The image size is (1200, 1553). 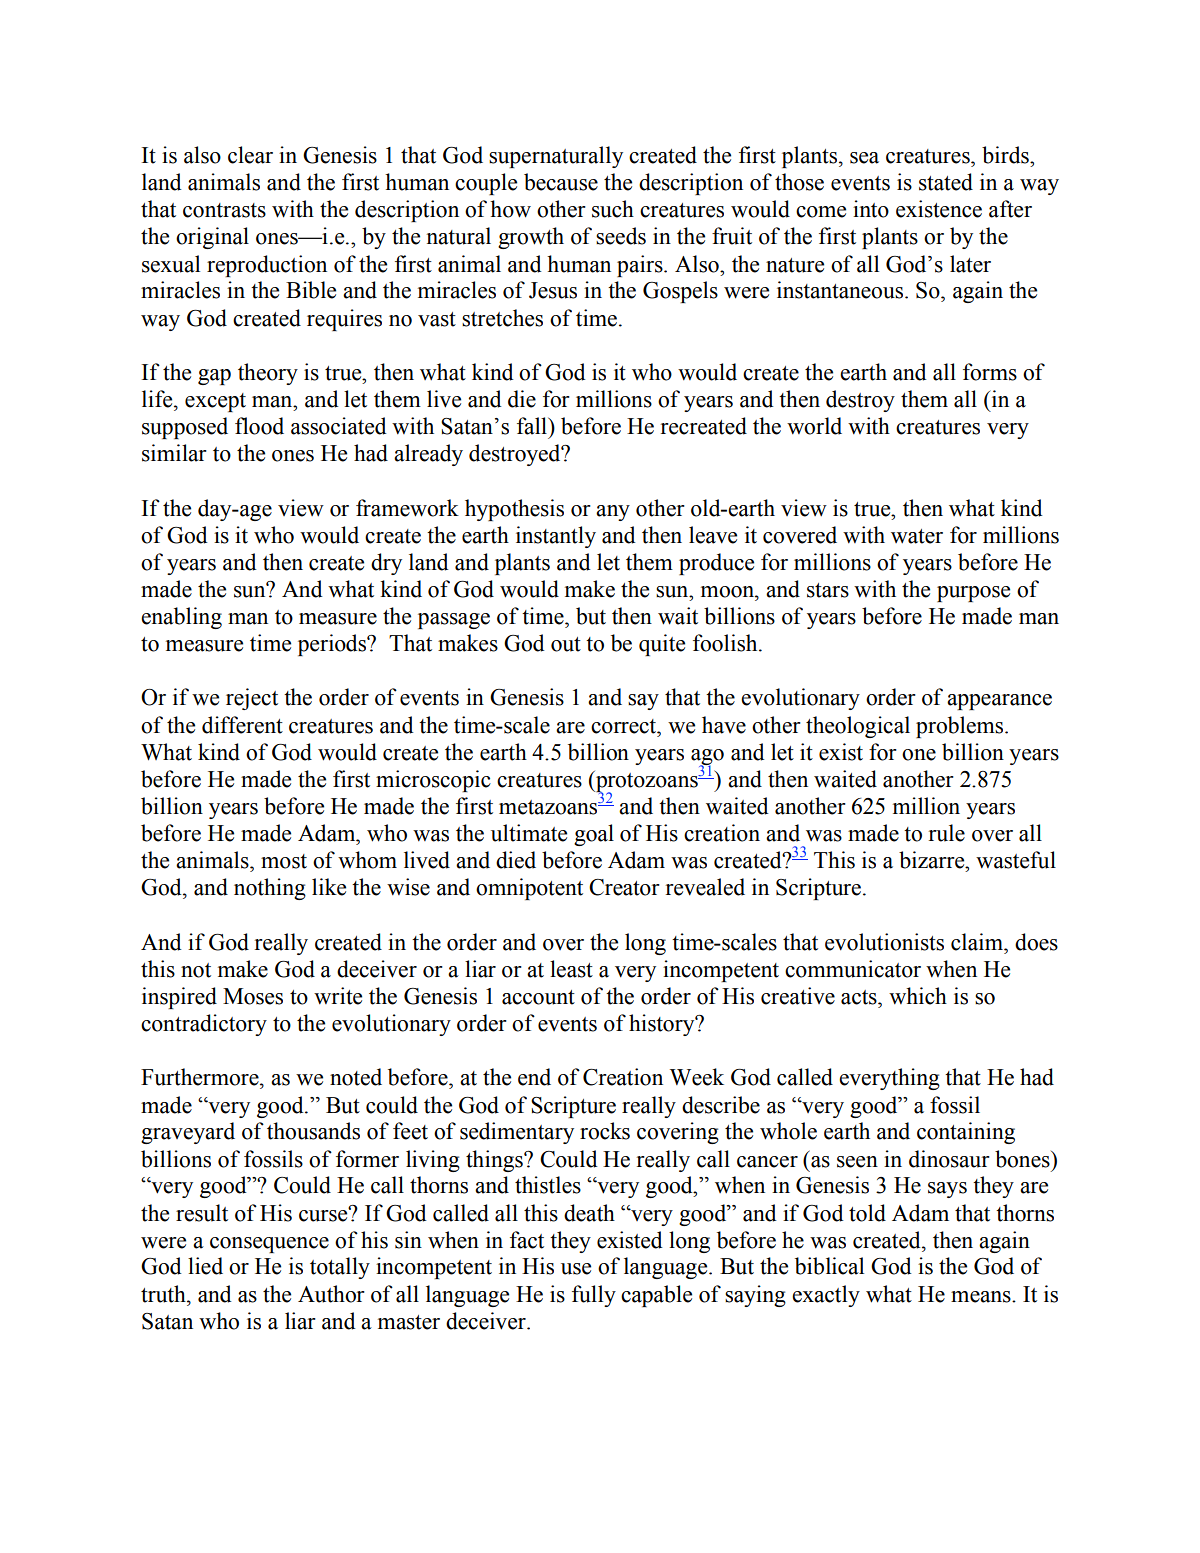 What do you see at coordinates (946, 182) in the page?
I see `stated` at bounding box center [946, 182].
